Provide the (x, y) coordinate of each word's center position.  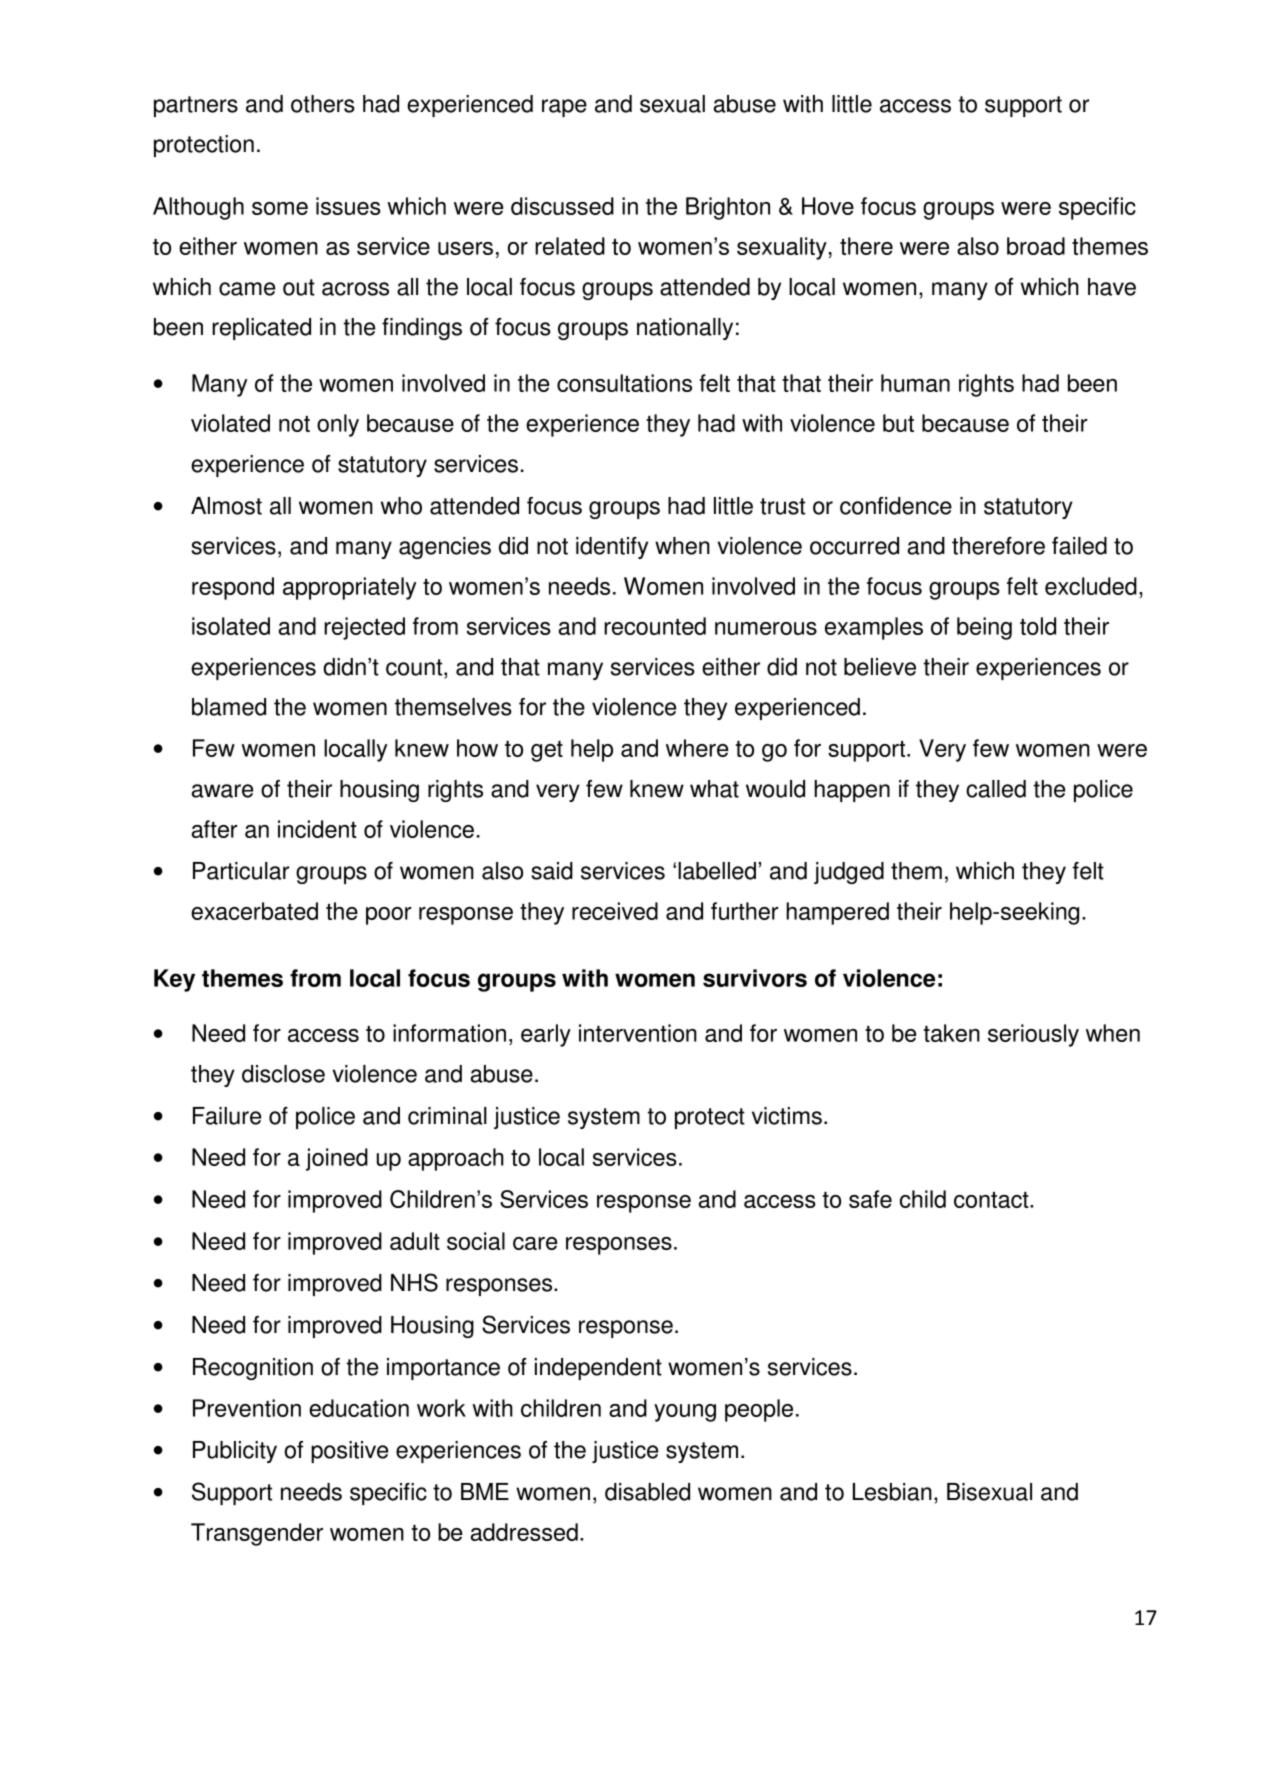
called (996, 789)
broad (1036, 246)
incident (317, 829)
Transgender (257, 1534)
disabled (647, 1492)
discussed (562, 206)
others (323, 104)
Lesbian (892, 1492)
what (714, 789)
